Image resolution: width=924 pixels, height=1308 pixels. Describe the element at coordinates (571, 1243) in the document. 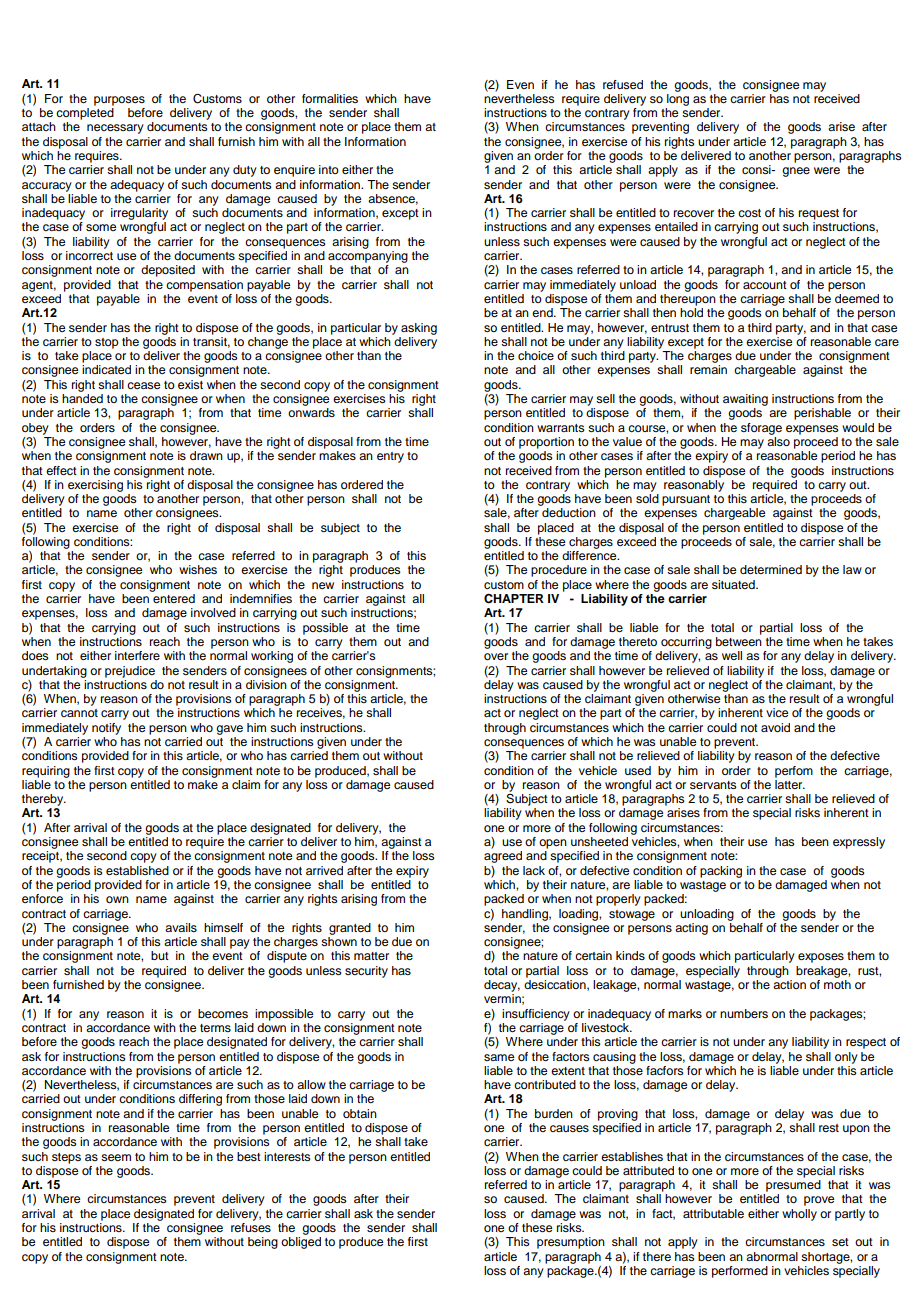

I see `presumption` at that location.
